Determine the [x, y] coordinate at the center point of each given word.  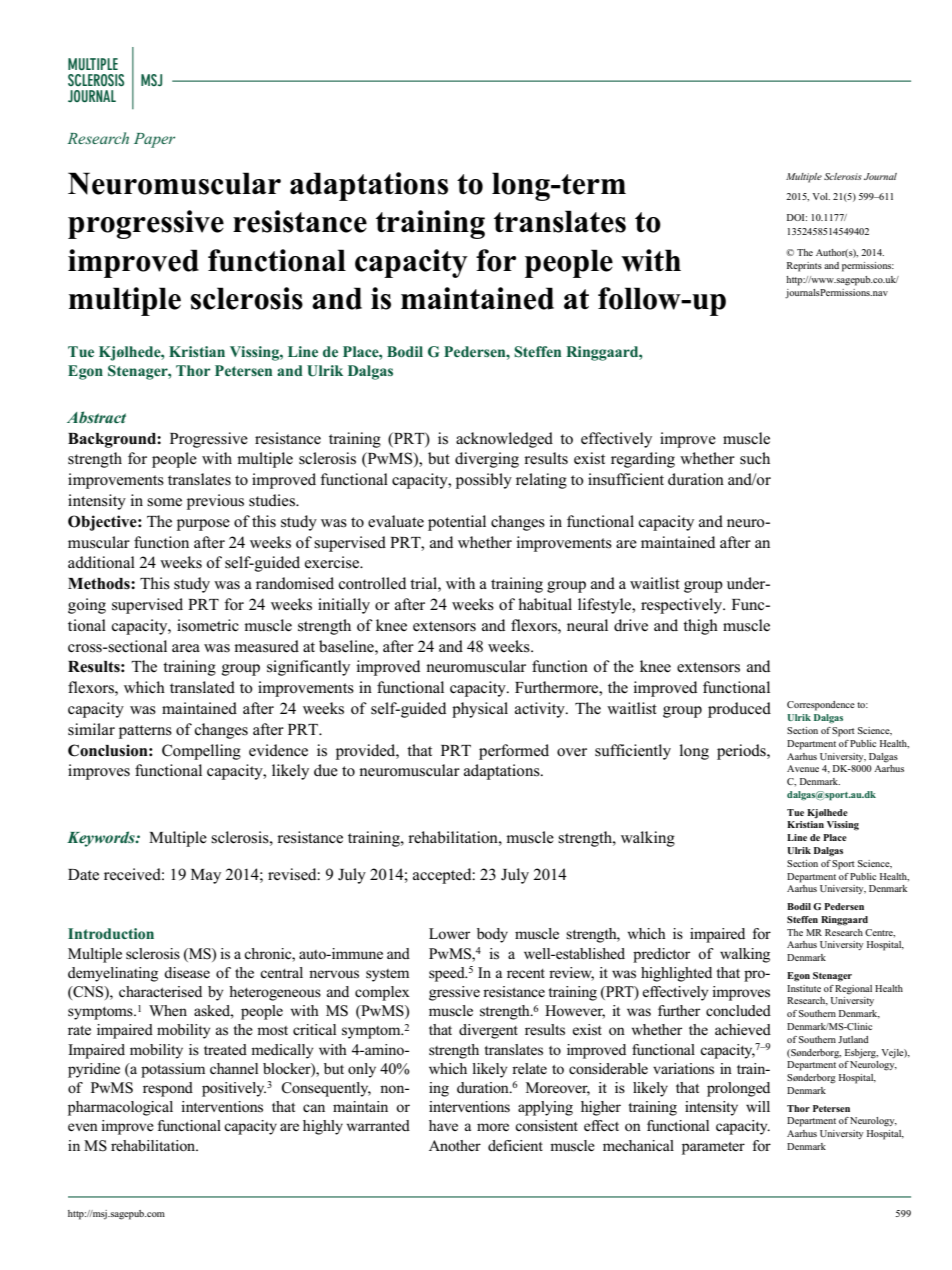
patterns [145, 732]
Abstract [96, 417]
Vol [821, 196]
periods [742, 752]
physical [480, 710]
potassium [173, 1070]
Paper [154, 140]
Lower [449, 933]
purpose [203, 525]
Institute [804, 988]
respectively [683, 606]
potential [457, 523]
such [755, 458]
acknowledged [504, 440]
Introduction [111, 933]
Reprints [804, 267]
